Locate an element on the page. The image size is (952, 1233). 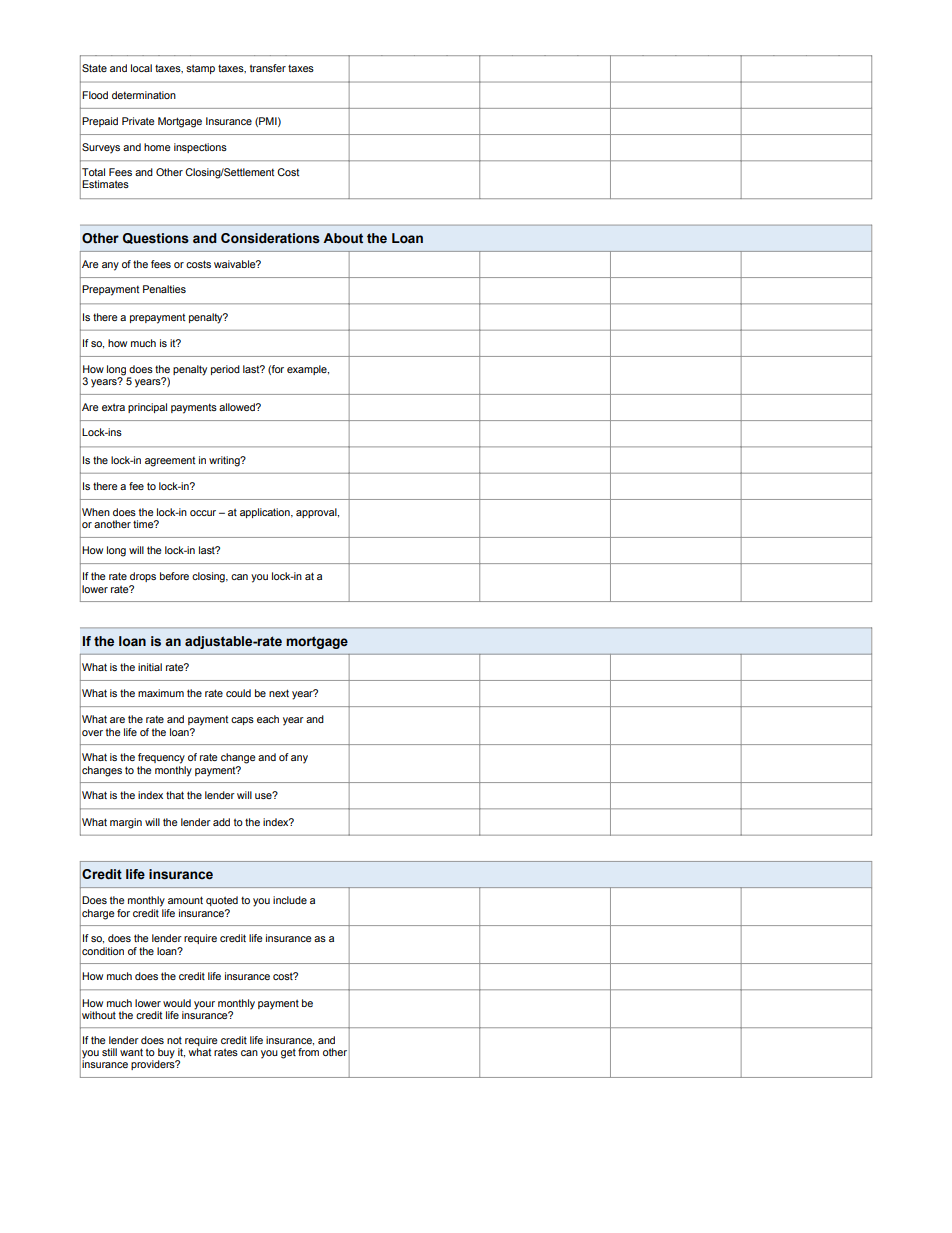
next is located at coordinates (279, 693).
